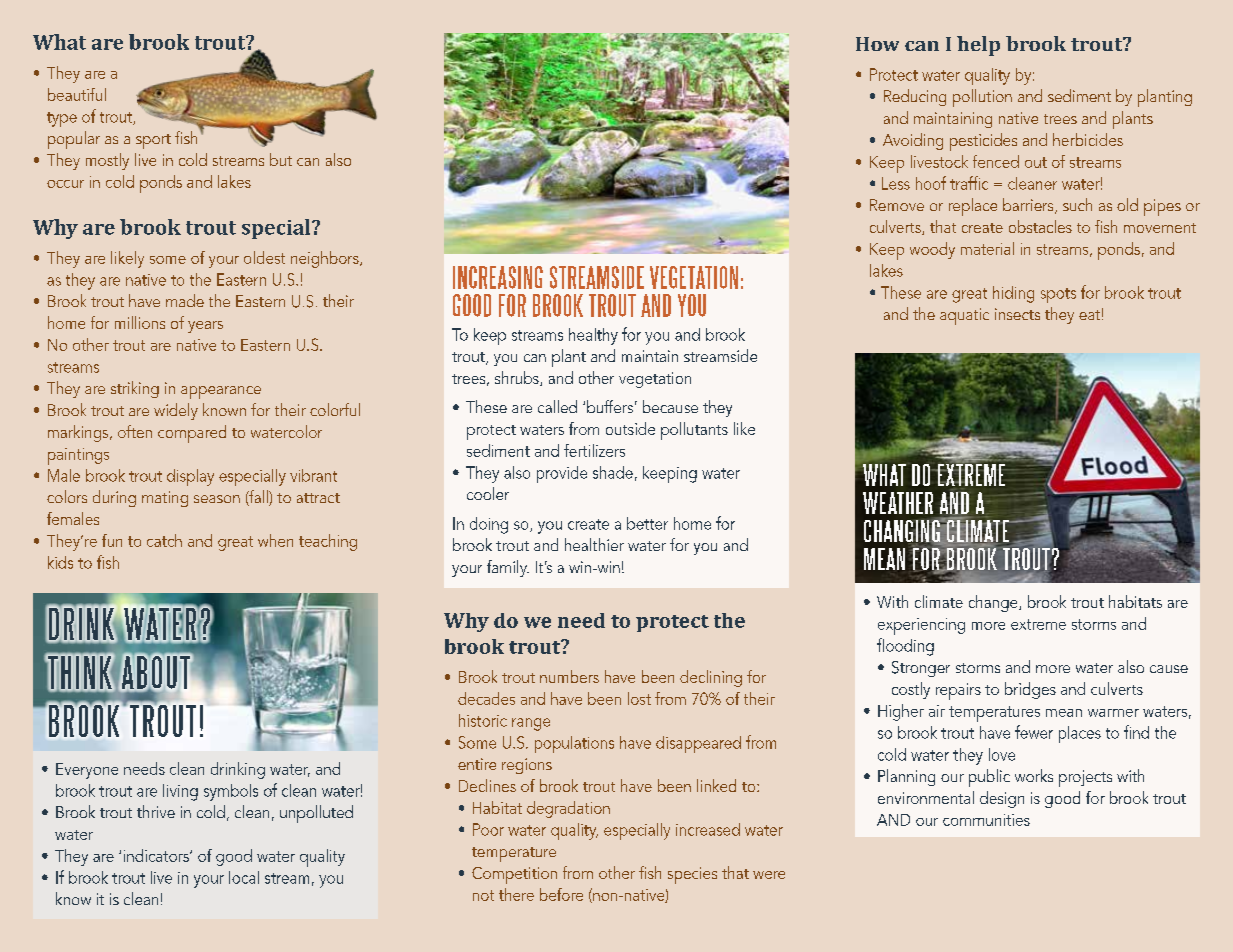 This document has width=1233, height=952. What do you see at coordinates (877, 44) in the document?
I see `How` at bounding box center [877, 44].
